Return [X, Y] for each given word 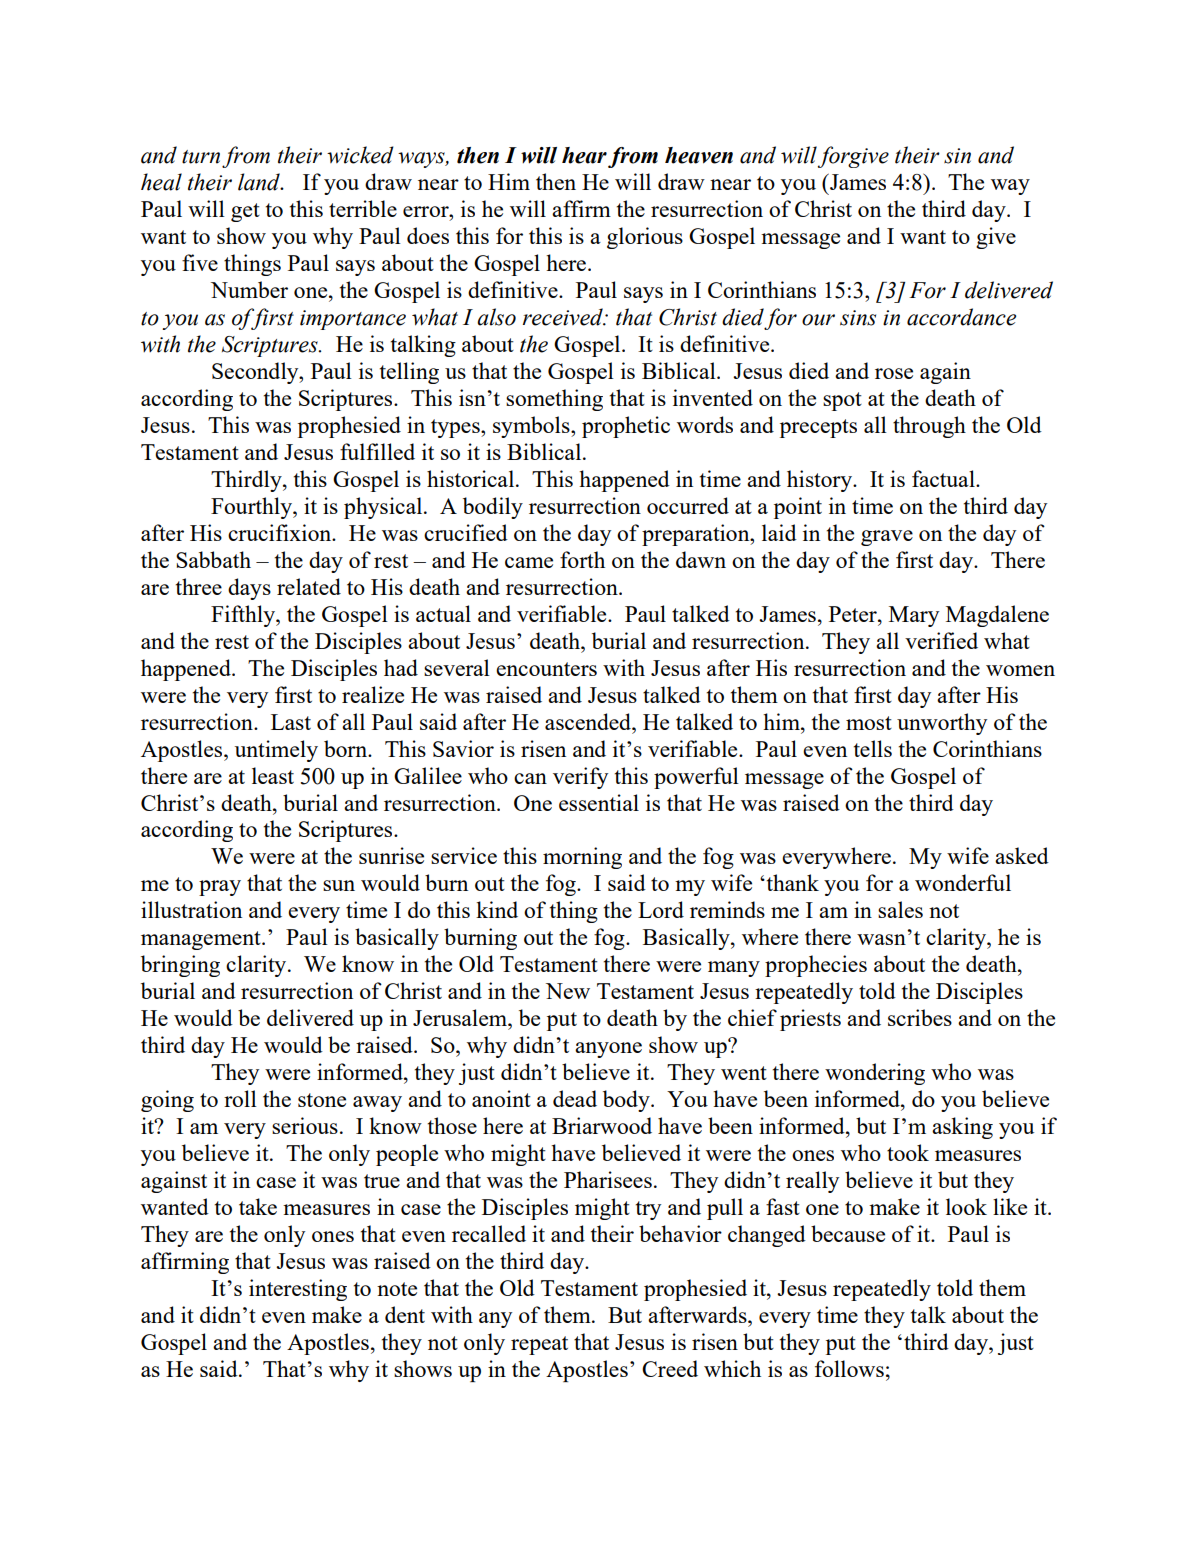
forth [582, 559]
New [568, 991]
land [260, 182]
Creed [670, 1368]
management [202, 940]
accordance [961, 317]
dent [405, 1314]
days [249, 589]
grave [887, 538]
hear [584, 155]
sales [900, 909]
